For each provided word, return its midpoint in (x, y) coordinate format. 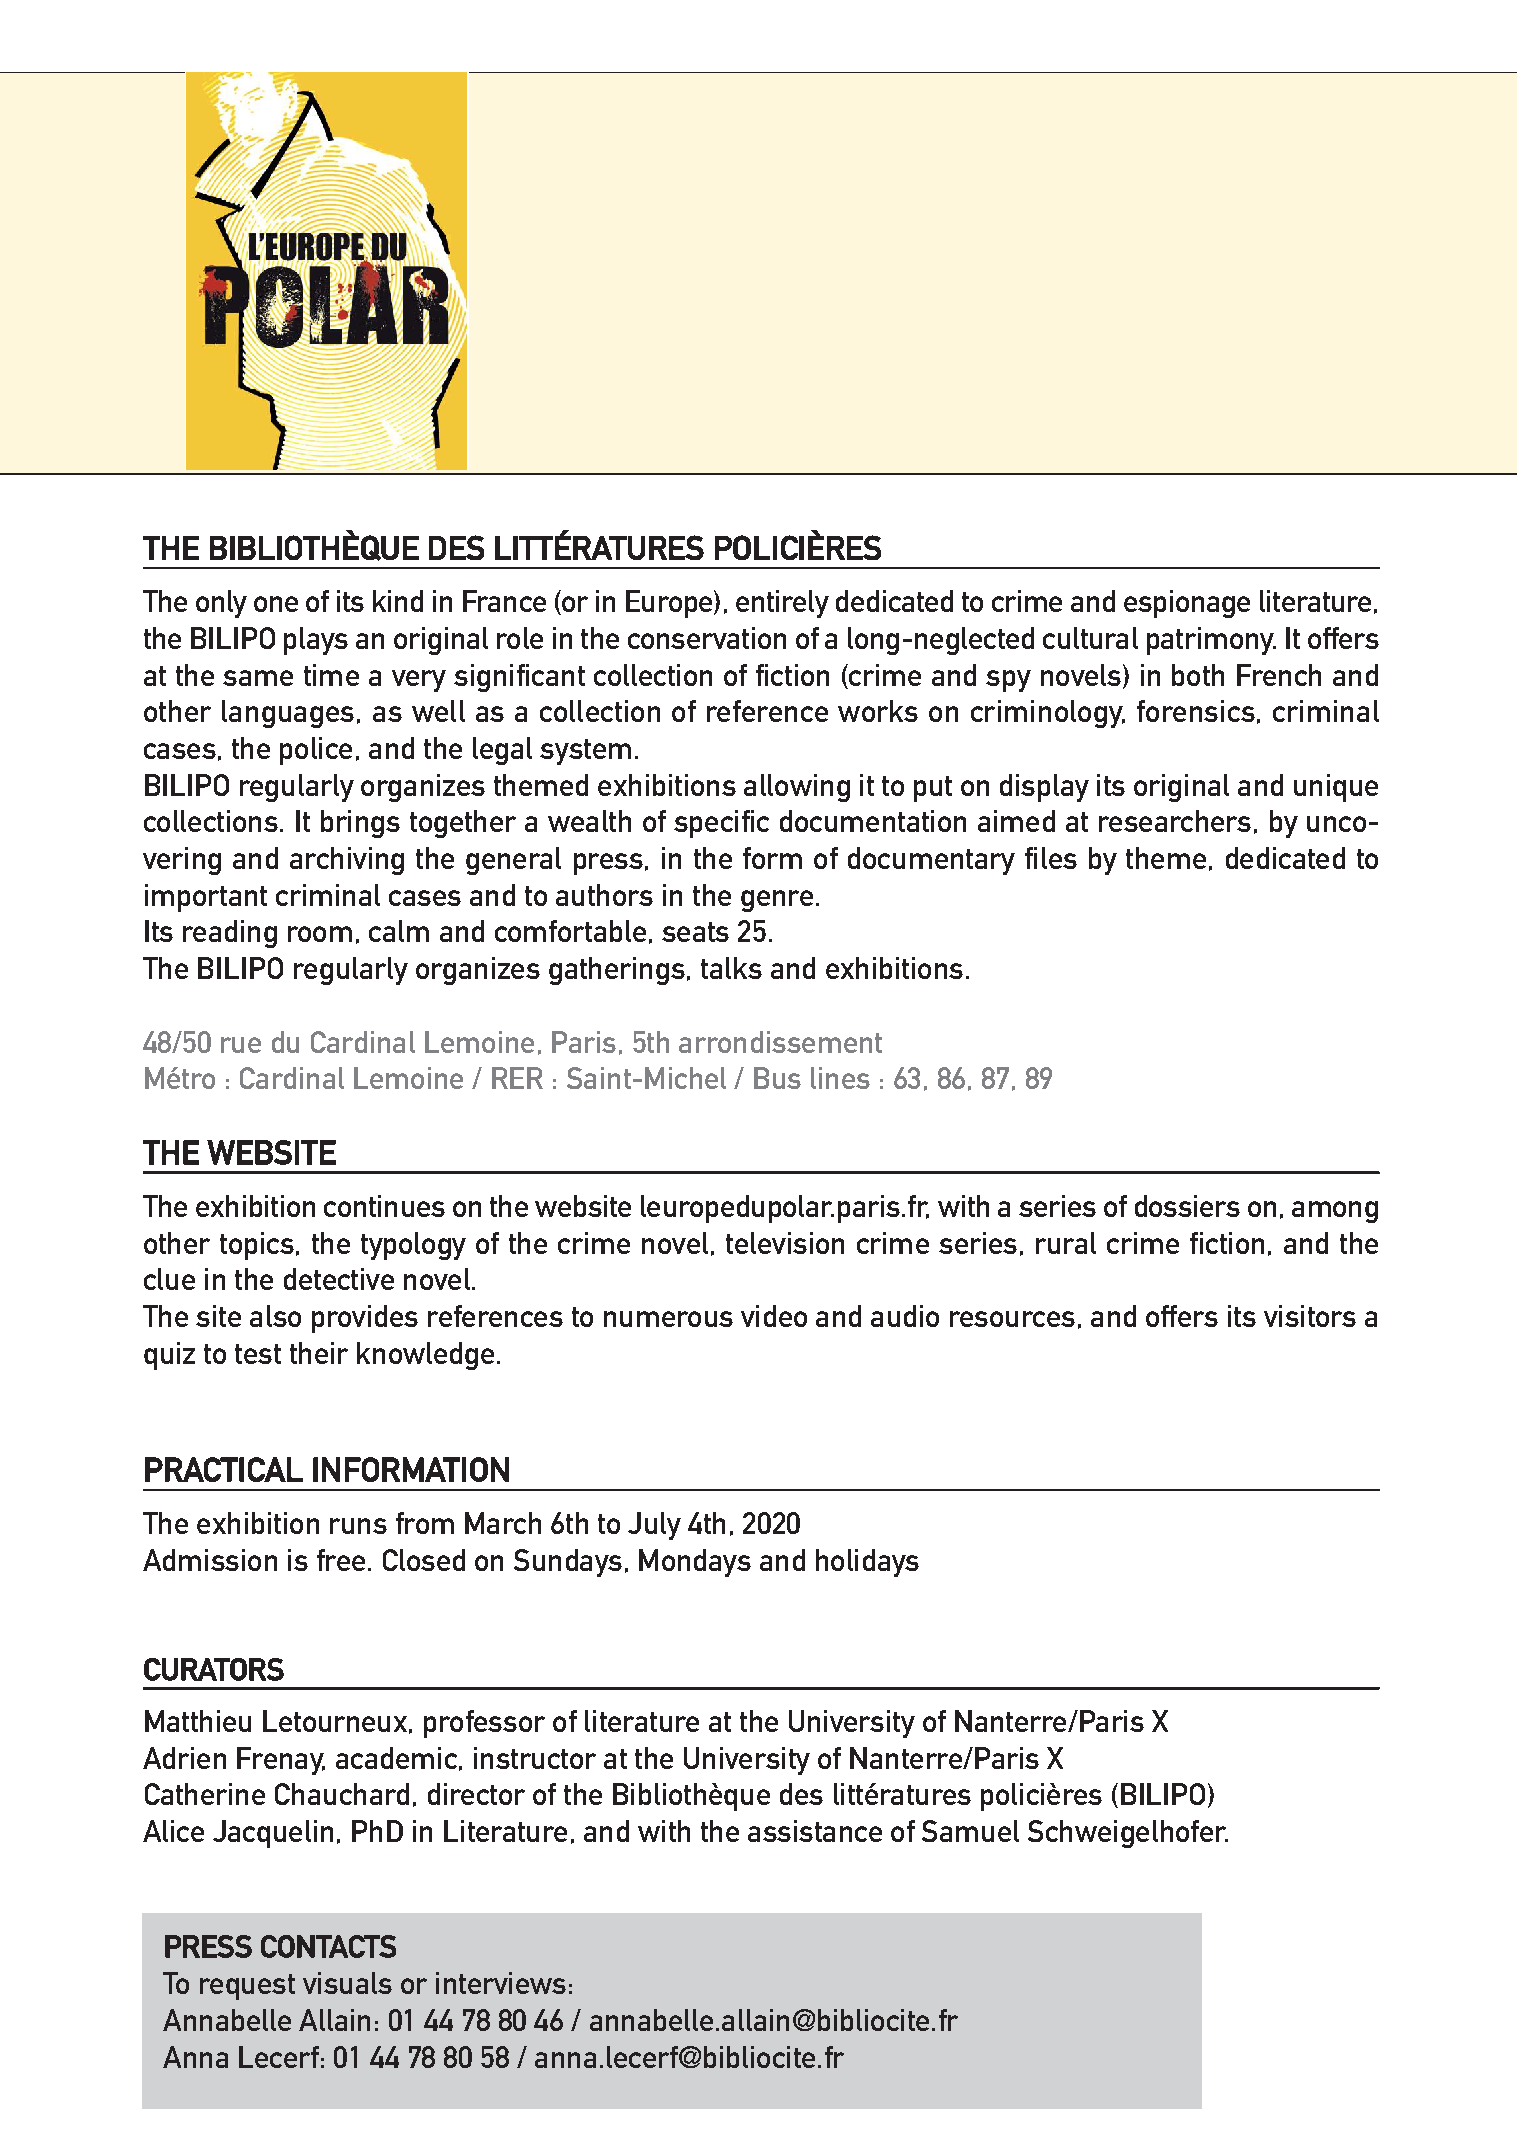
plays (316, 641)
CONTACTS (328, 1946)
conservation (707, 638)
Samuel (970, 1831)
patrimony (1211, 641)
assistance (815, 1831)
